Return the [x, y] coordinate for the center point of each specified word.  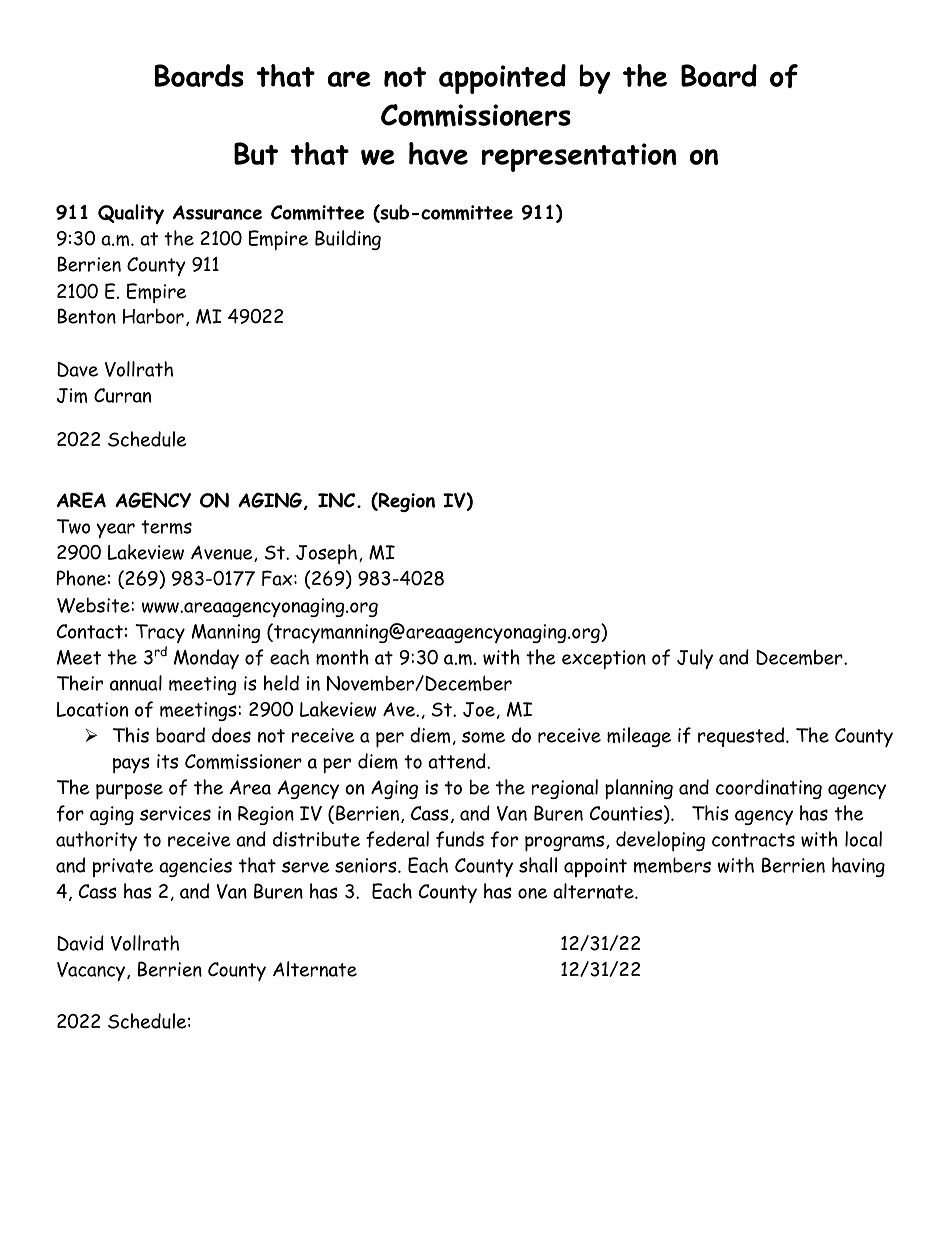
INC [336, 500]
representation [579, 157]
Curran [122, 395]
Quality [131, 214]
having [858, 867]
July [695, 659]
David [80, 943]
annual [136, 683]
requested [742, 737]
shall [538, 865]
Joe [479, 709]
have [438, 153]
